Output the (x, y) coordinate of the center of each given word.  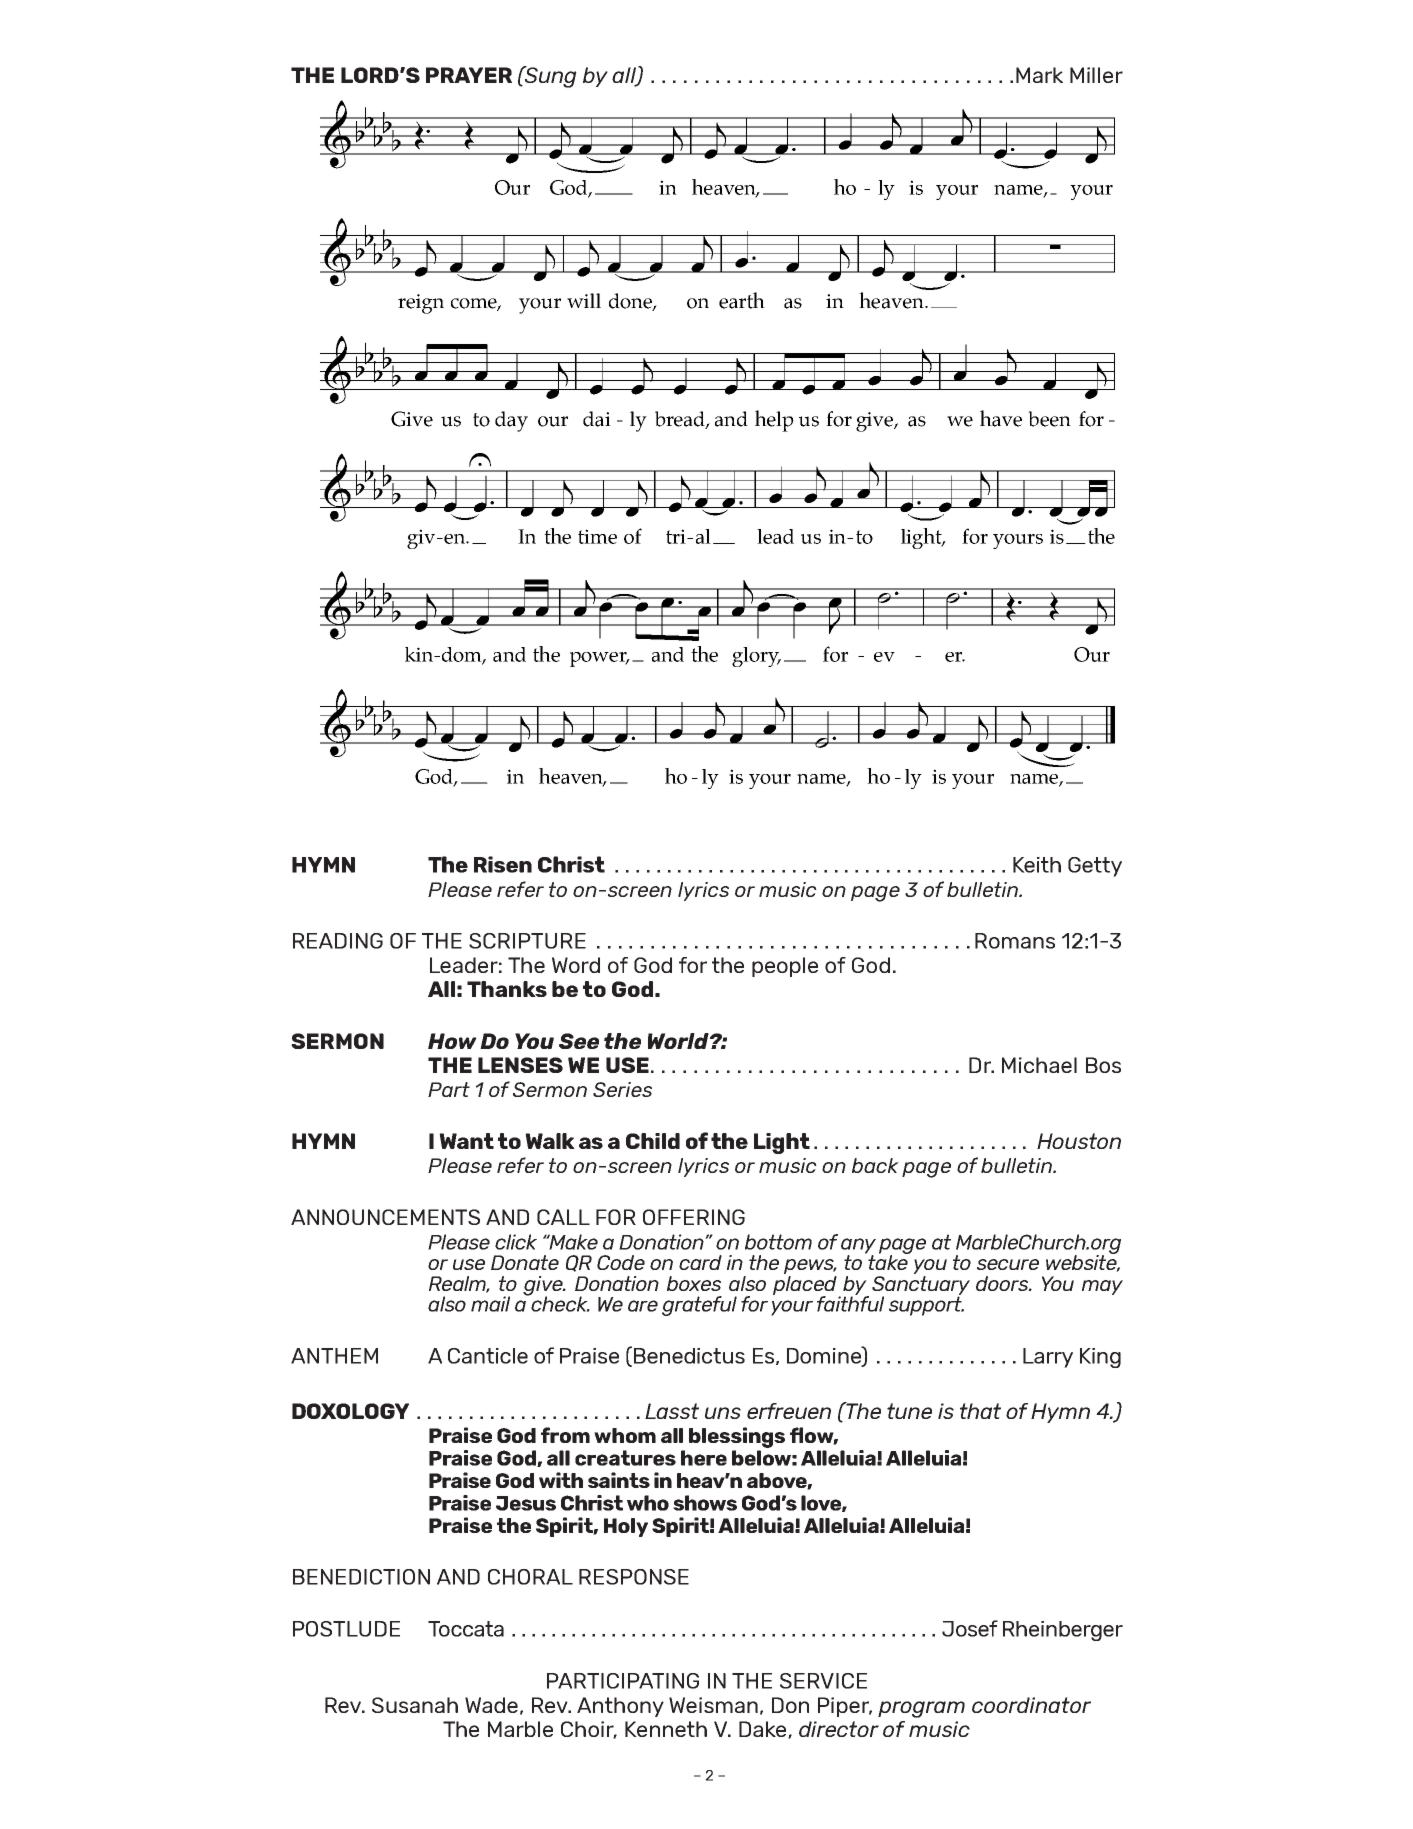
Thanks (507, 989)
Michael (1039, 1065)
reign (421, 304)
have (1001, 418)
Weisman (713, 1705)
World (679, 1041)
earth (742, 300)
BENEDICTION (361, 1577)
